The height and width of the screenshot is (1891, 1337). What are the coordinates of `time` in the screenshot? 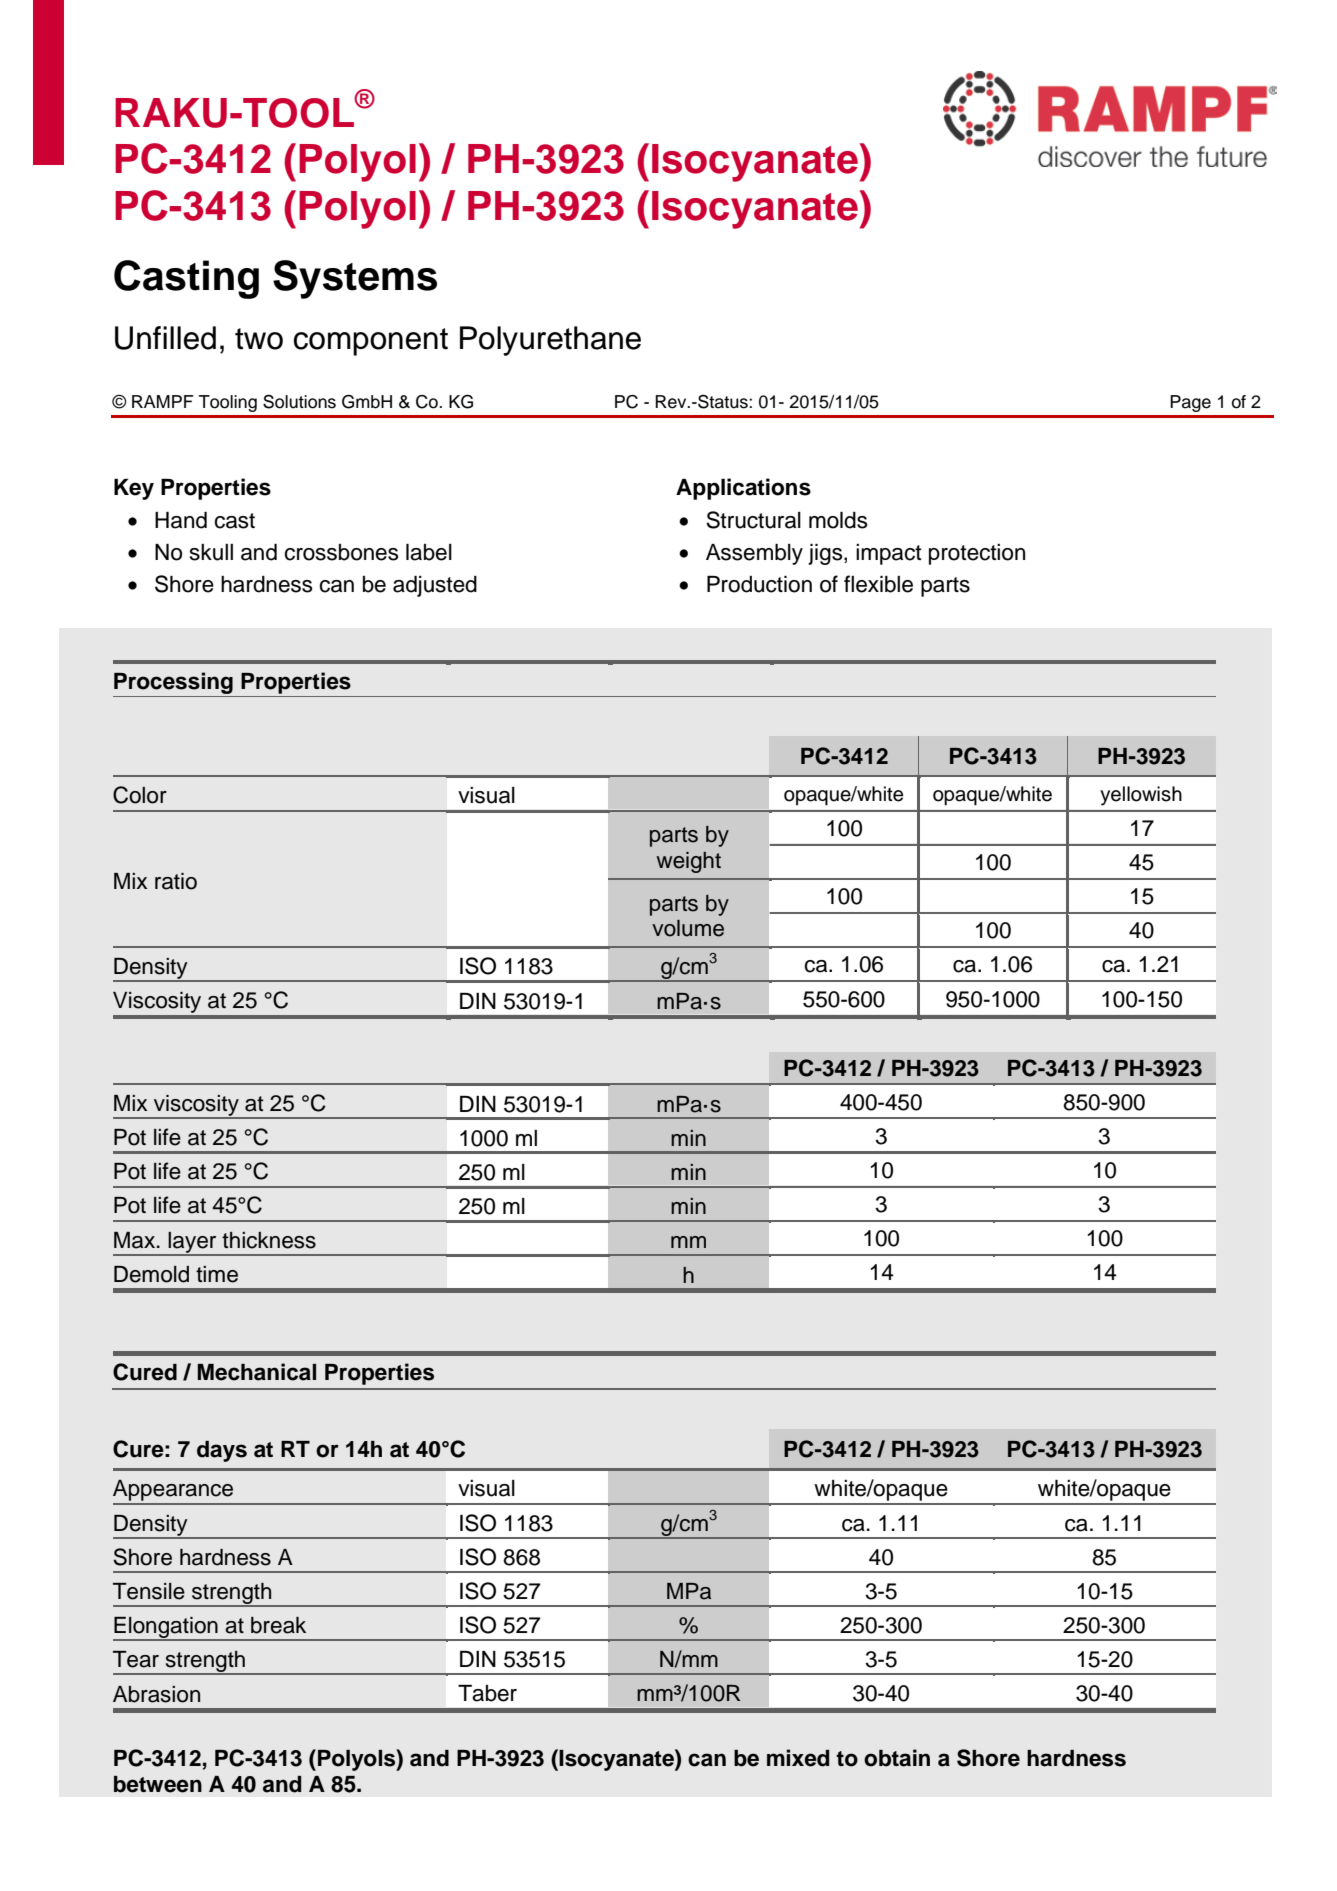 It's located at (217, 1274).
